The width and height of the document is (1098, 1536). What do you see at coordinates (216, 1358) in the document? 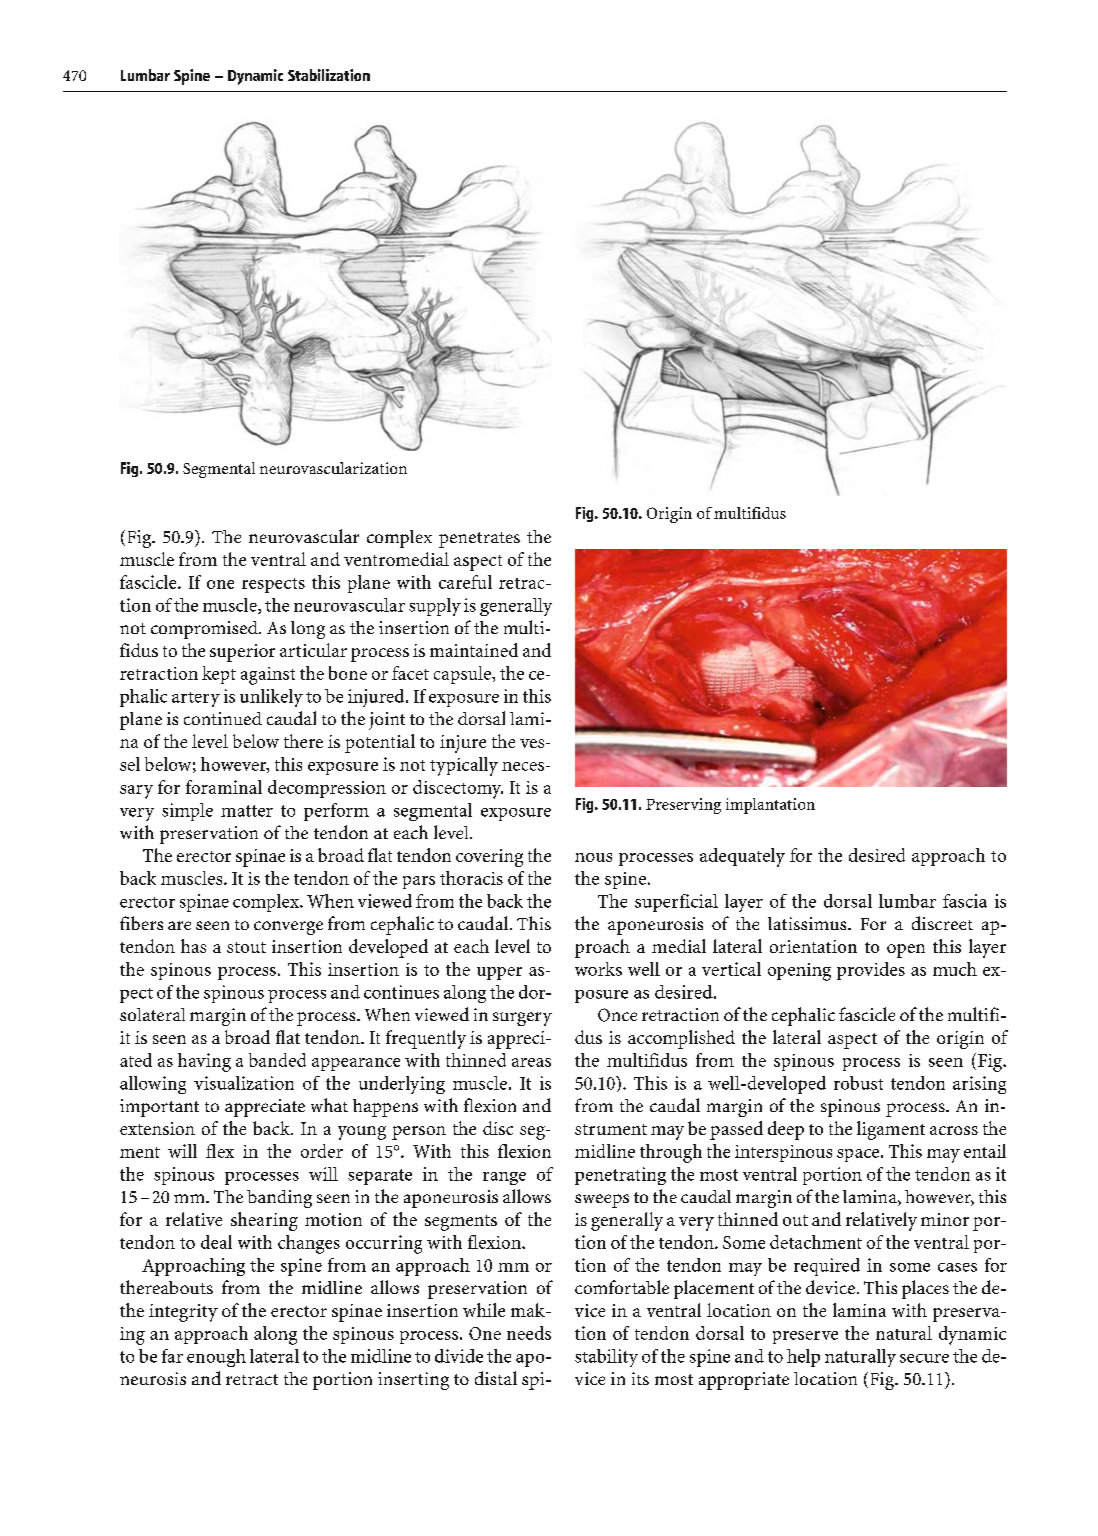
I see `enough` at bounding box center [216, 1358].
